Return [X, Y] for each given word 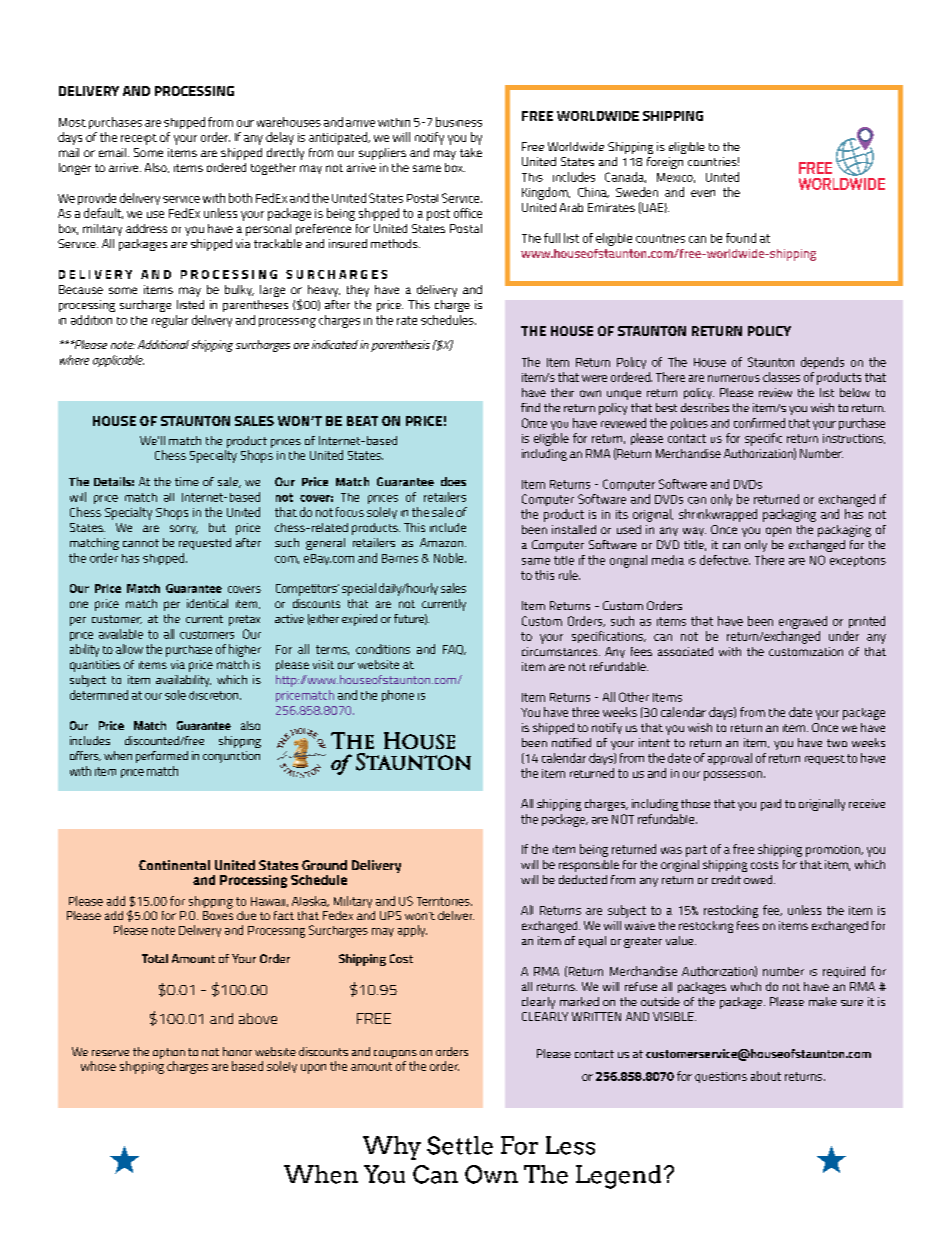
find [530, 407]
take [471, 152]
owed [759, 879]
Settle [460, 1145]
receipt [139, 139]
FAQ [454, 650]
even [703, 193]
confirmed [759, 423]
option [169, 1055]
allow [129, 649]
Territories [444, 901]
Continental [174, 865]
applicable [118, 361]
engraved [803, 622]
